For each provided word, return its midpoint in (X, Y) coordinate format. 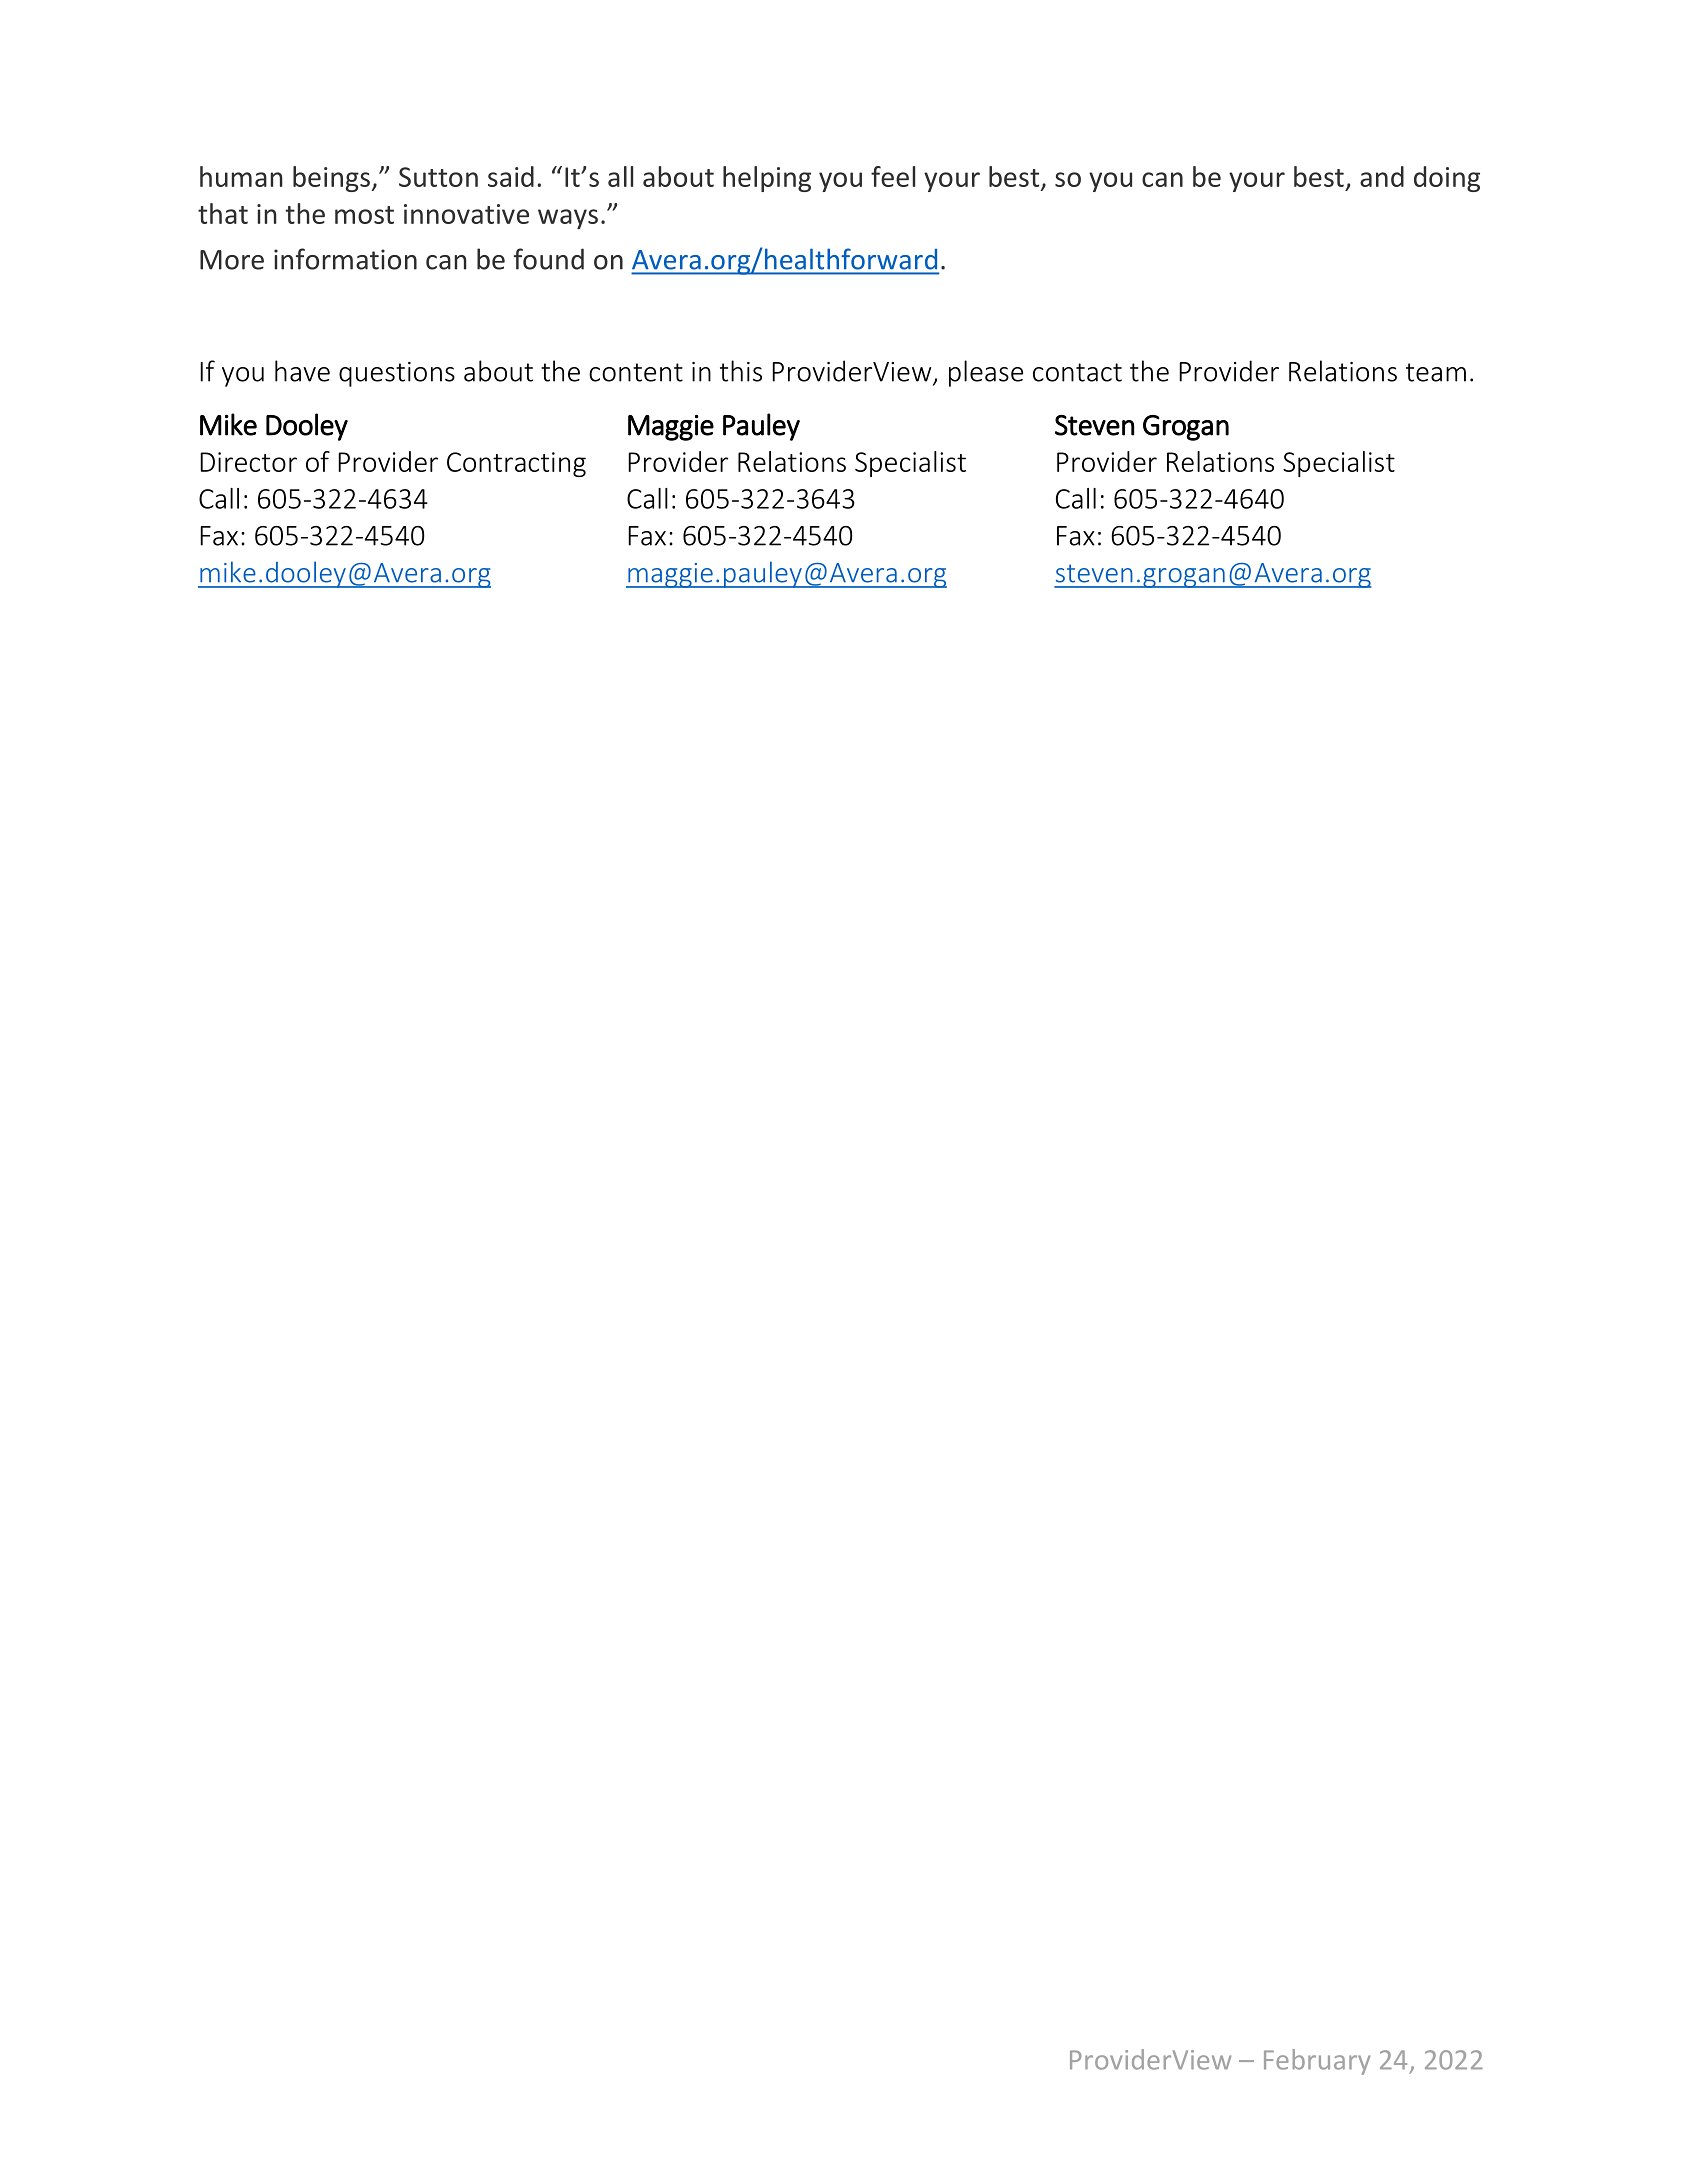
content (636, 372)
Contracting (516, 464)
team (1436, 372)
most (364, 215)
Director (248, 462)
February (1317, 2062)
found (549, 259)
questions (397, 374)
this (741, 371)
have (302, 371)
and (1382, 176)
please (986, 373)
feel (893, 176)
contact (1077, 372)
